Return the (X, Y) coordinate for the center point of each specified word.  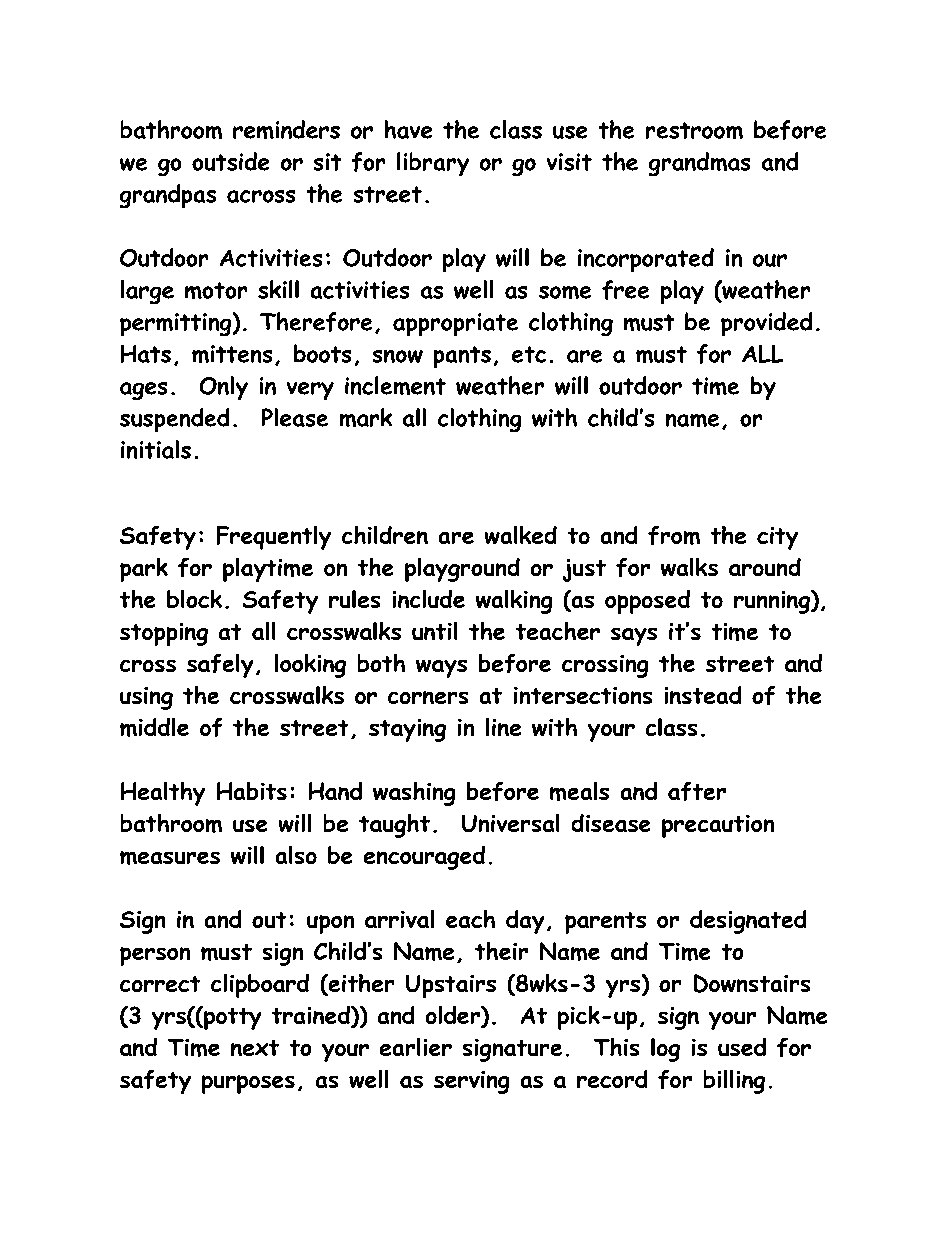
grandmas (699, 164)
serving (471, 1082)
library (433, 164)
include (429, 599)
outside (230, 161)
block (194, 599)
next (255, 1048)
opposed (647, 602)
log (665, 1050)
